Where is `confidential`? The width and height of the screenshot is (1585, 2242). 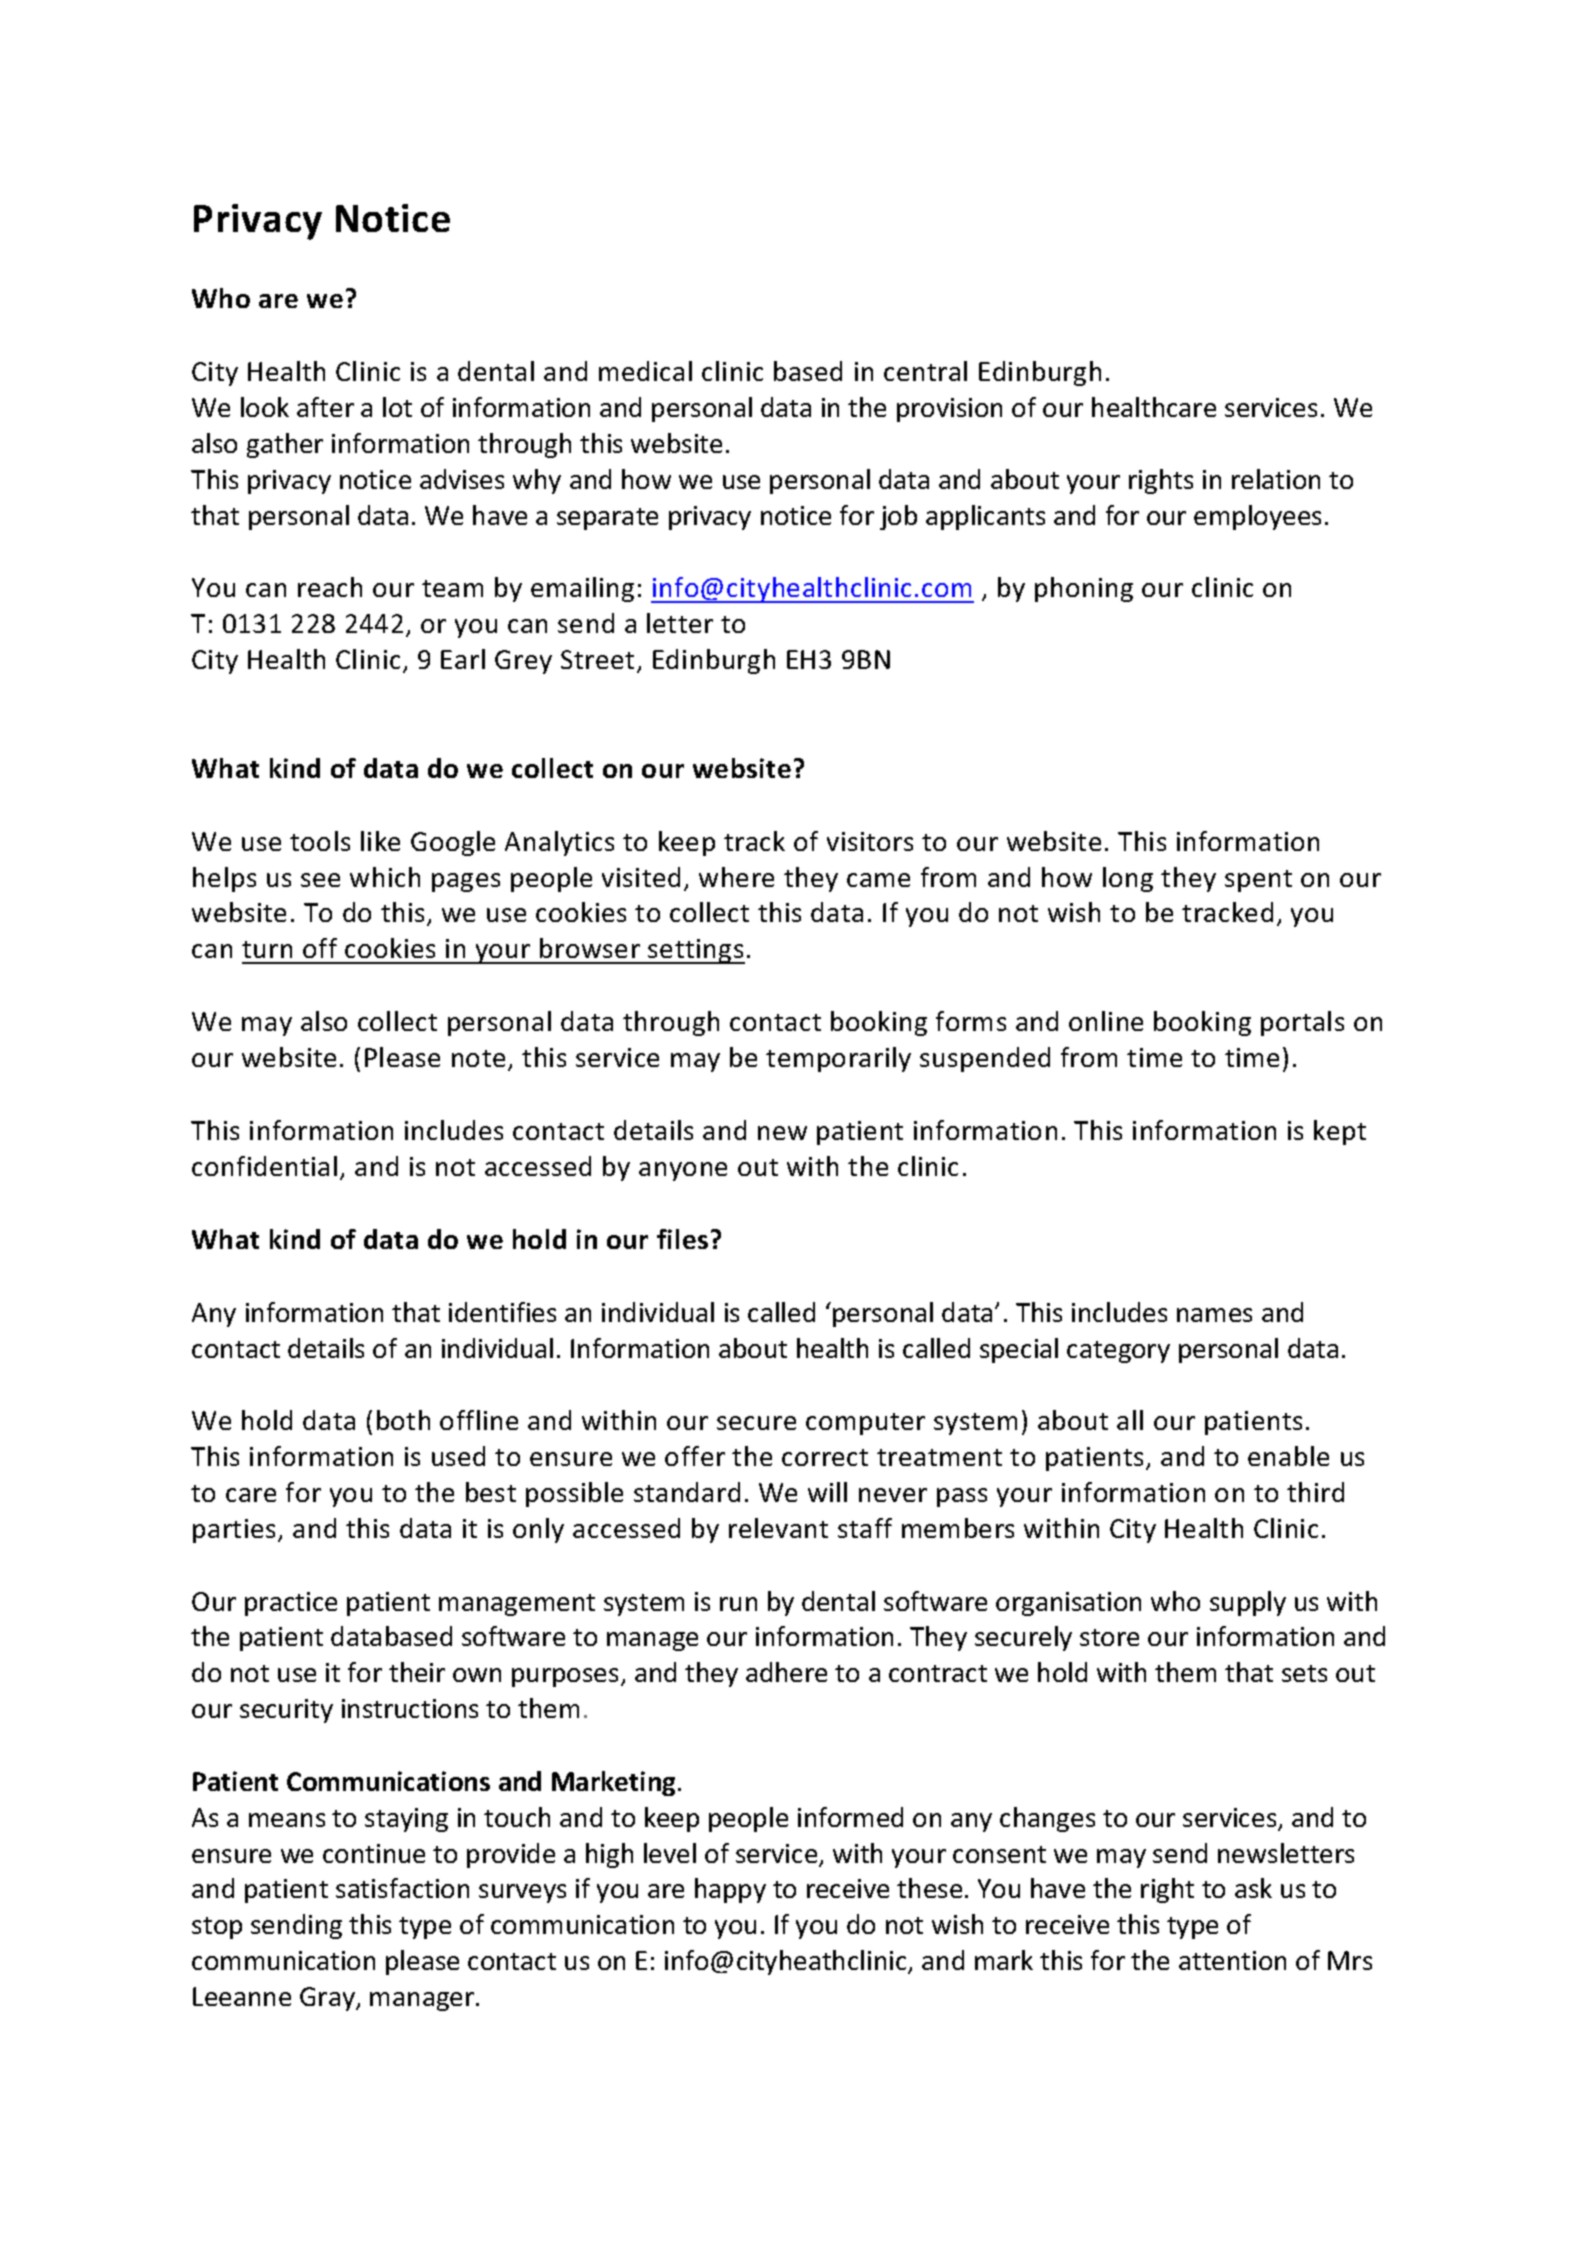 confidential is located at coordinates (264, 1166).
